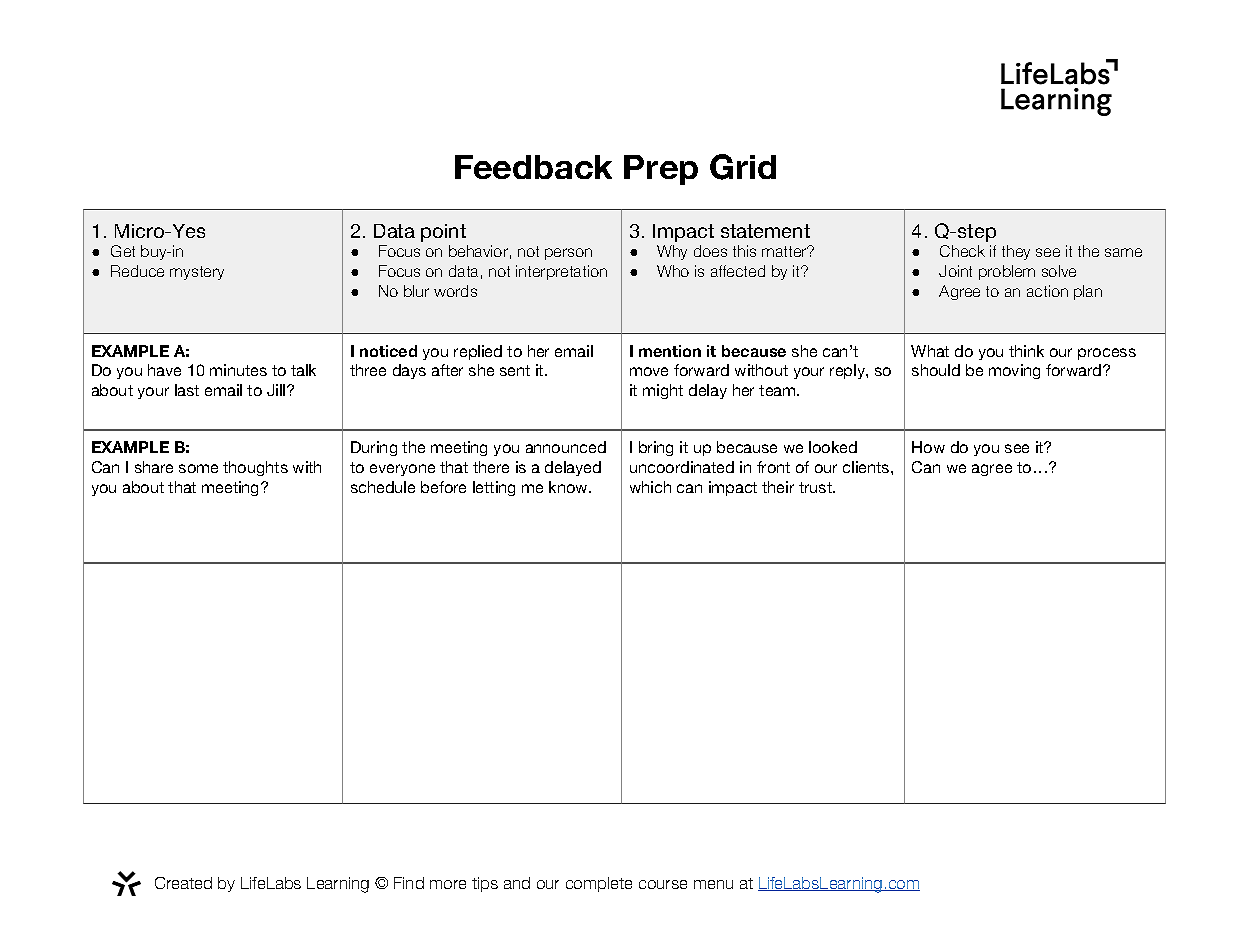 The height and width of the image is (952, 1233). I want to click on which, so click(650, 487).
